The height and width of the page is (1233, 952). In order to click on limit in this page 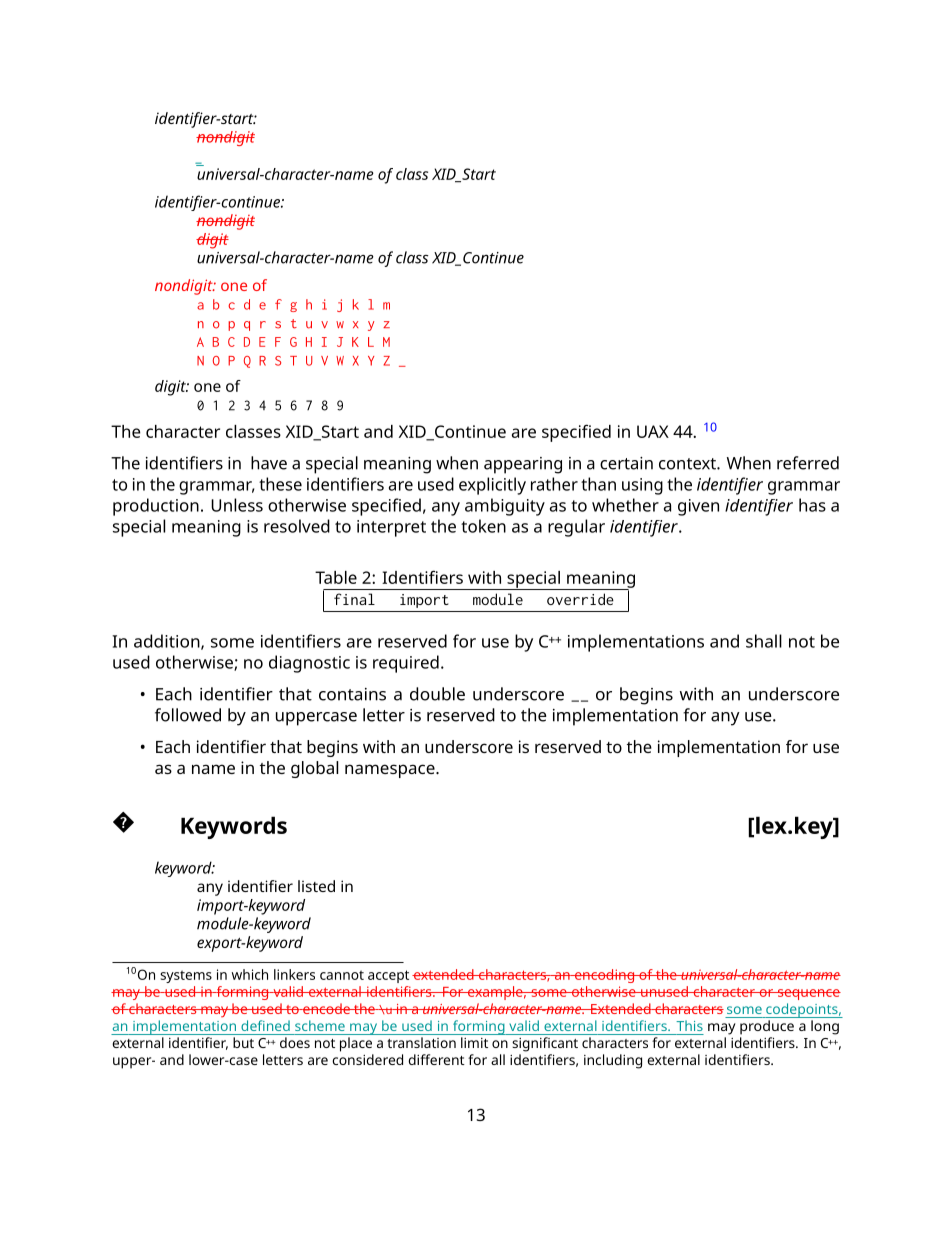, I will do `click(474, 1042)`.
